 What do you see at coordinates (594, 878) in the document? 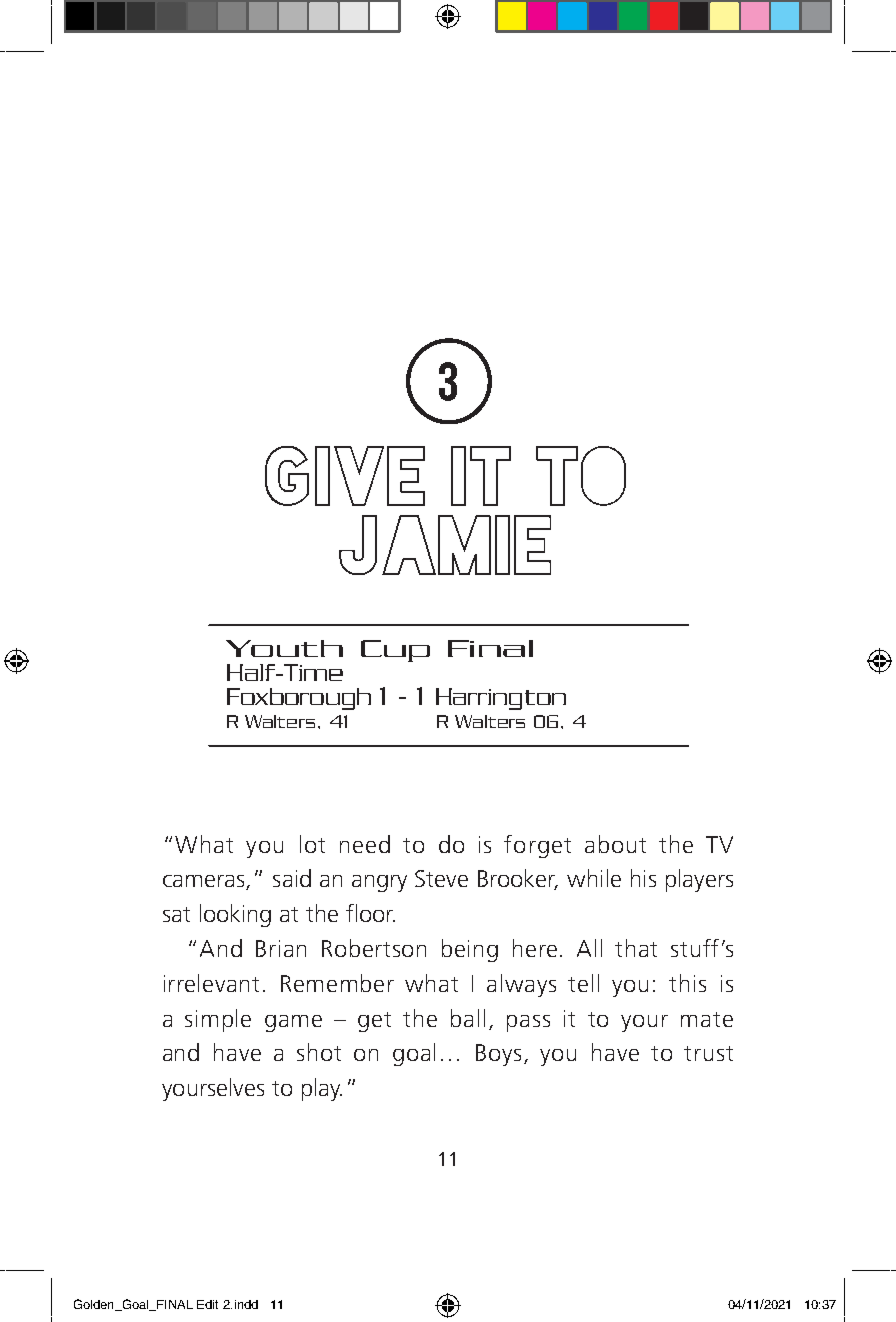
I see `while` at bounding box center [594, 878].
